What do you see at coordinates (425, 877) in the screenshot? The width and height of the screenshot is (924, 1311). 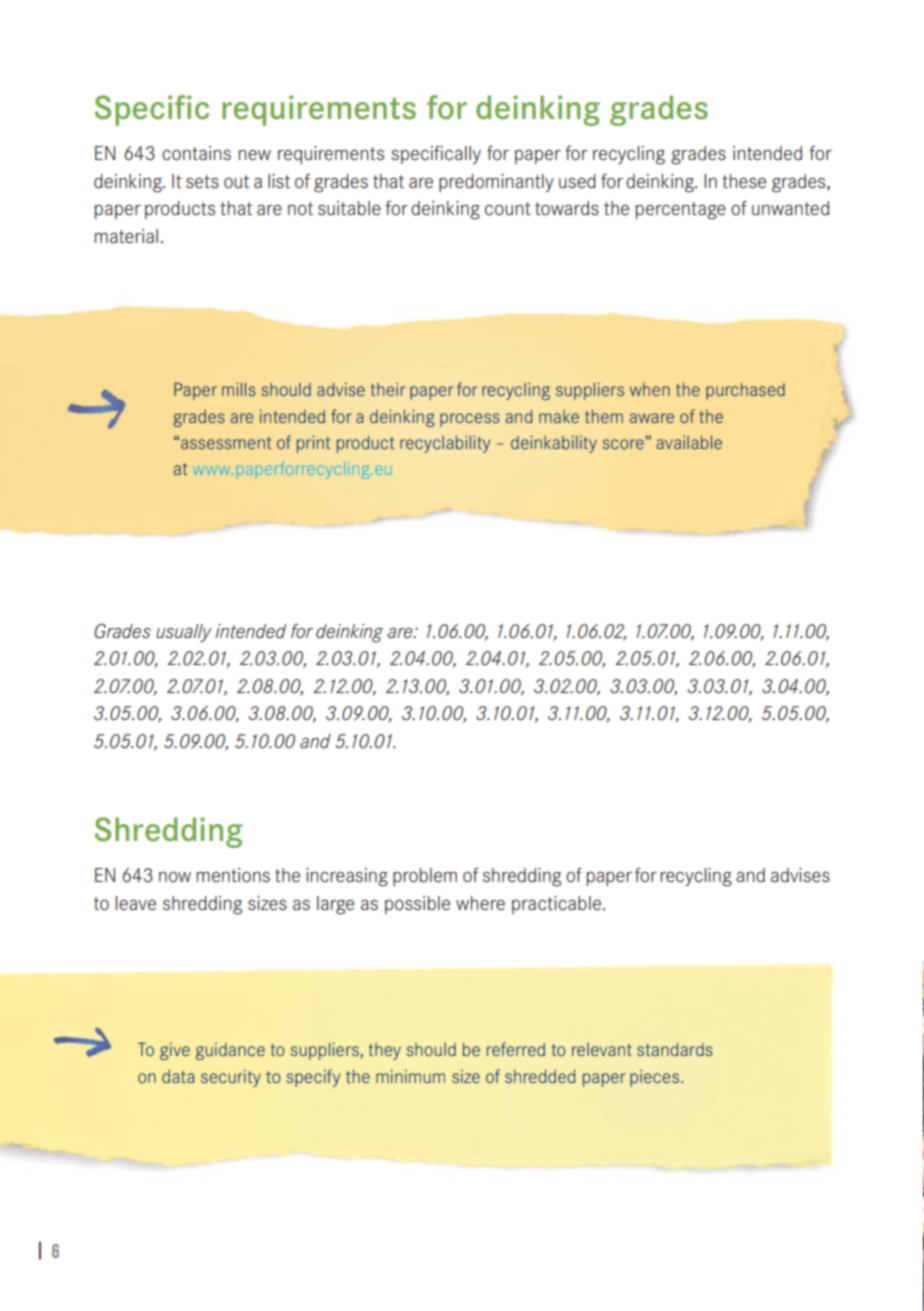 I see `problem` at bounding box center [425, 877].
